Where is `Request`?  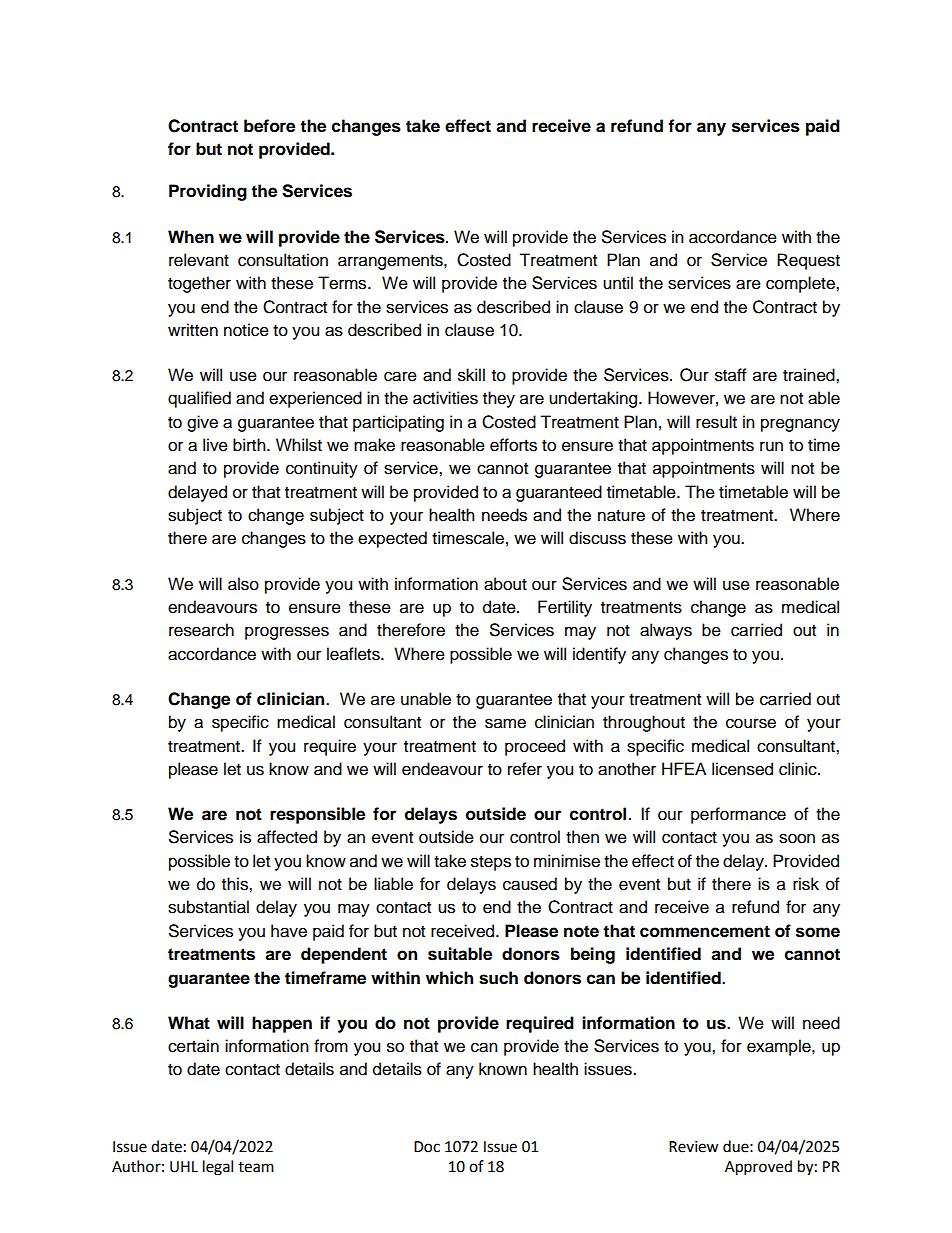 Request is located at coordinates (808, 261).
